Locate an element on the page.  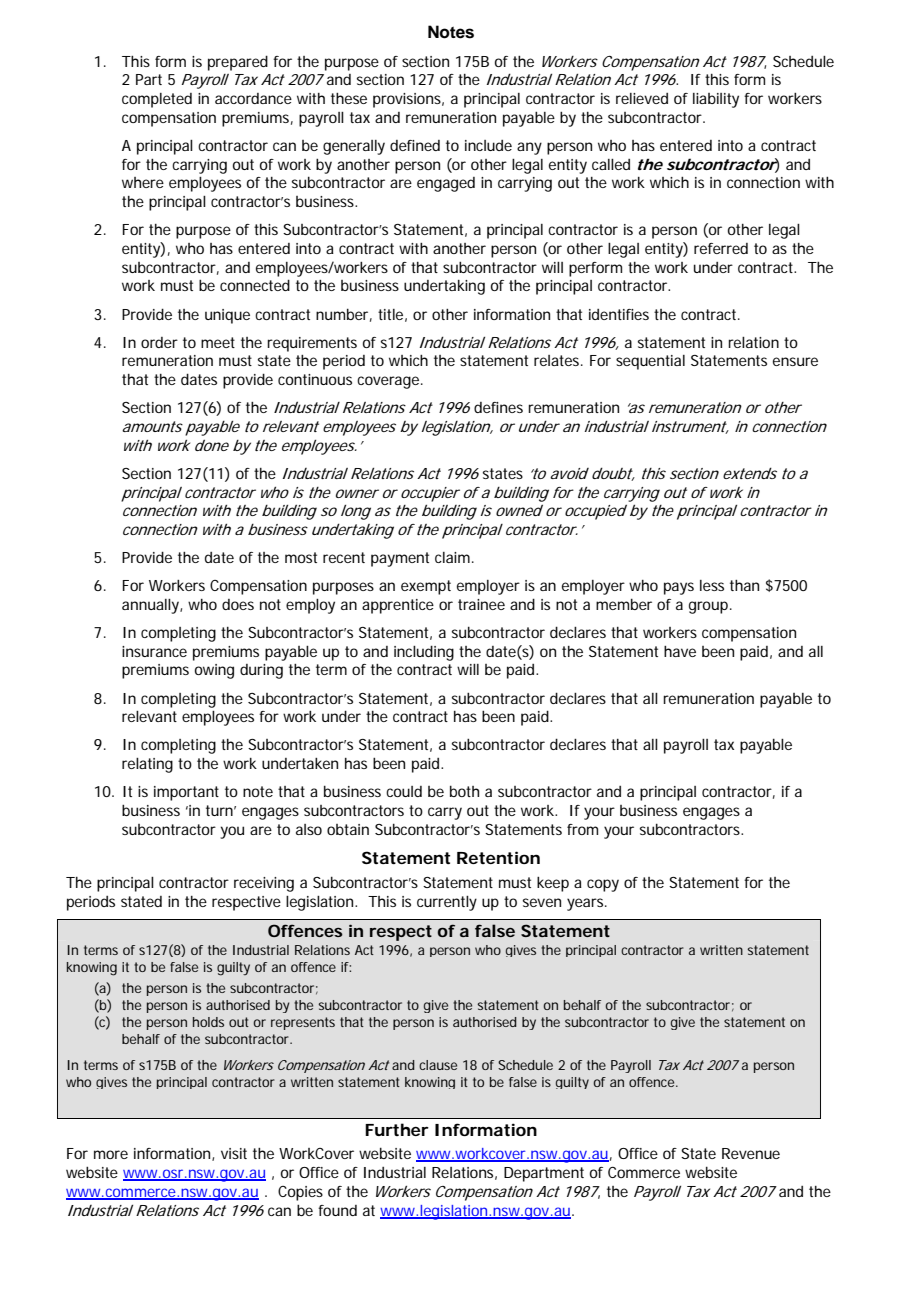
visit is located at coordinates (234, 1153).
